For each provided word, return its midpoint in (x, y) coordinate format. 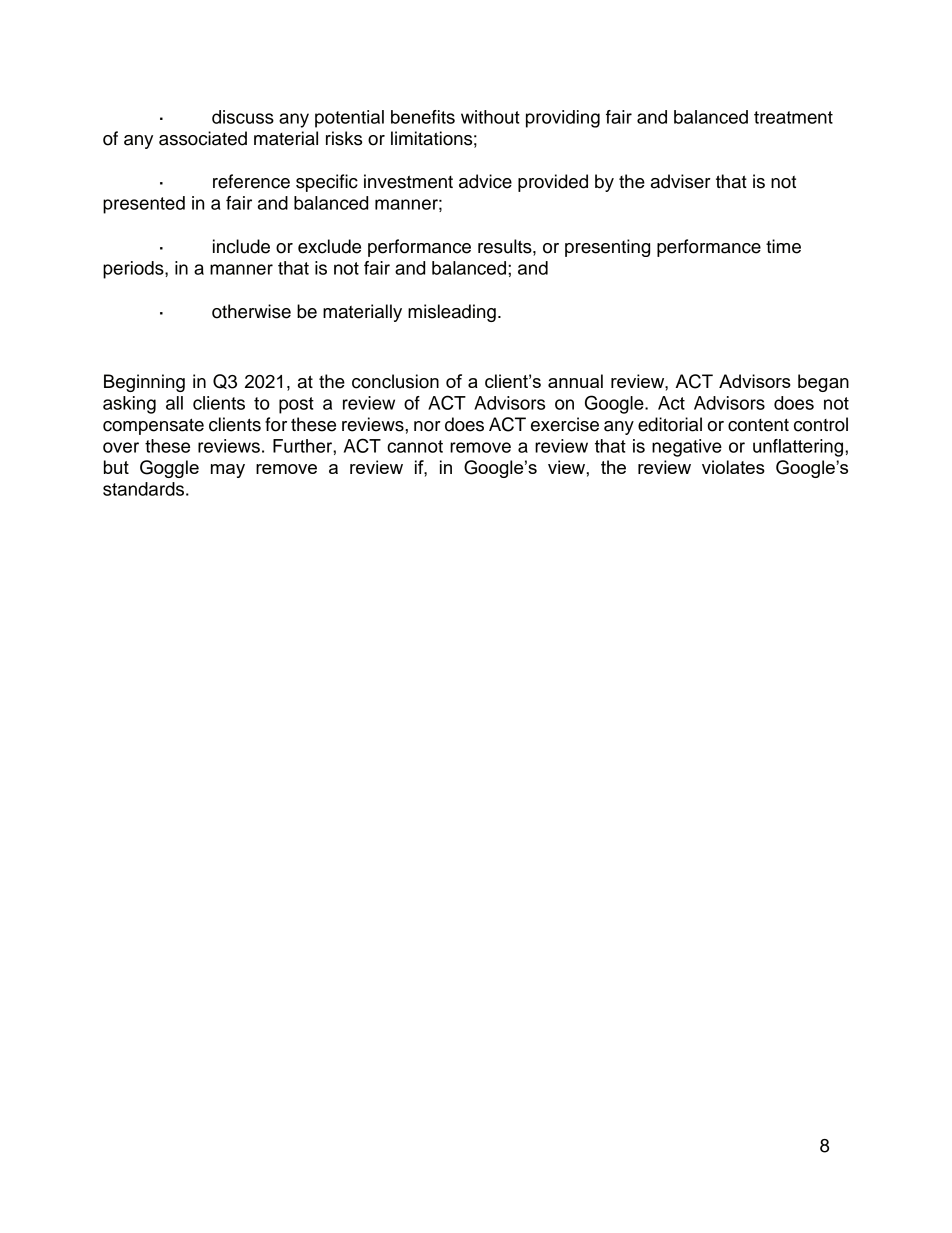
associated (203, 138)
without (490, 117)
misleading (452, 313)
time (783, 246)
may (228, 471)
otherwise (251, 311)
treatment (793, 117)
